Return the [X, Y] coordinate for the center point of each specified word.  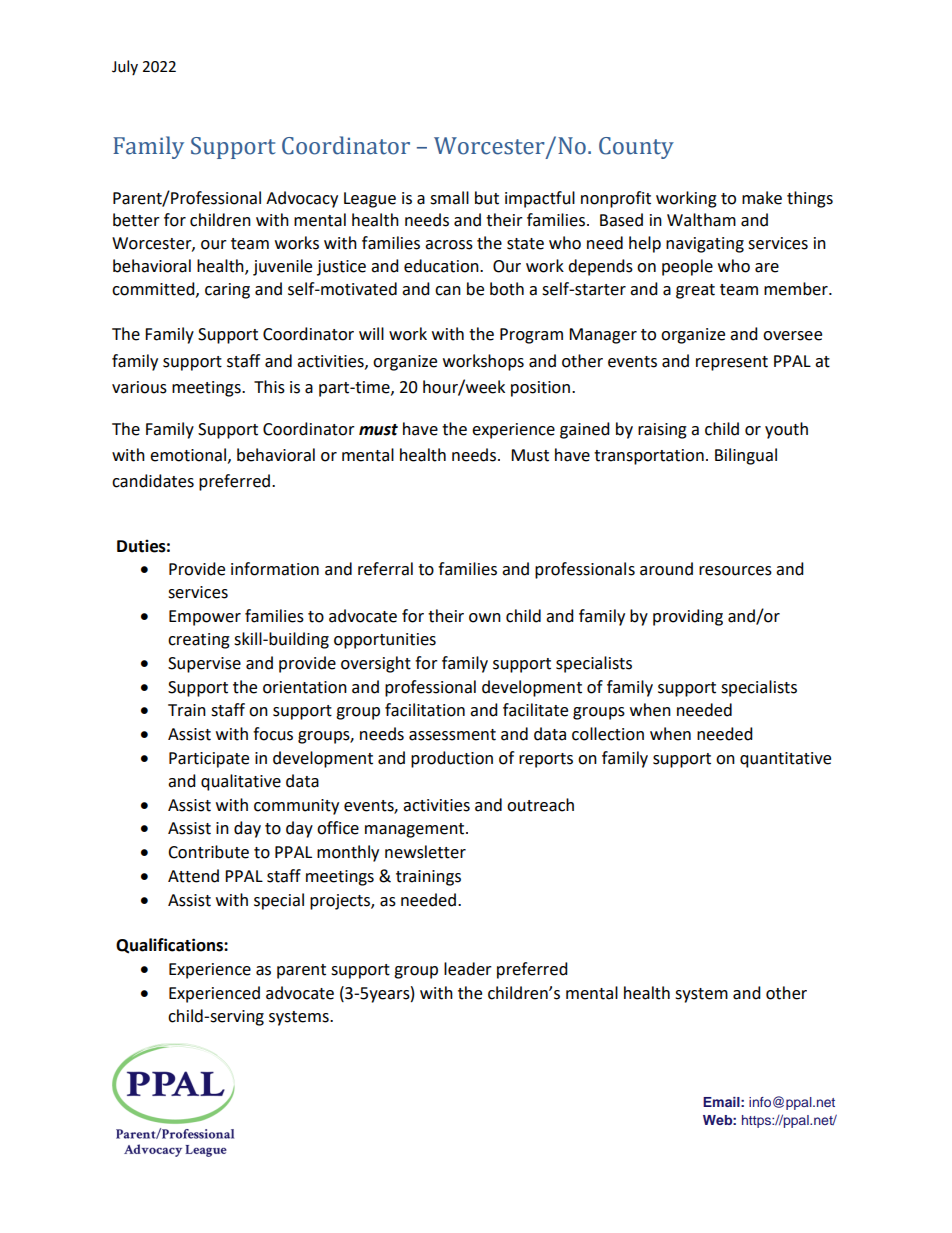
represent [732, 363]
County [636, 148]
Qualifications [170, 946]
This [269, 387]
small [449, 198]
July [125, 67]
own [485, 618]
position [540, 389]
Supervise [204, 665]
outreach [540, 805]
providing [688, 617]
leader [468, 969]
